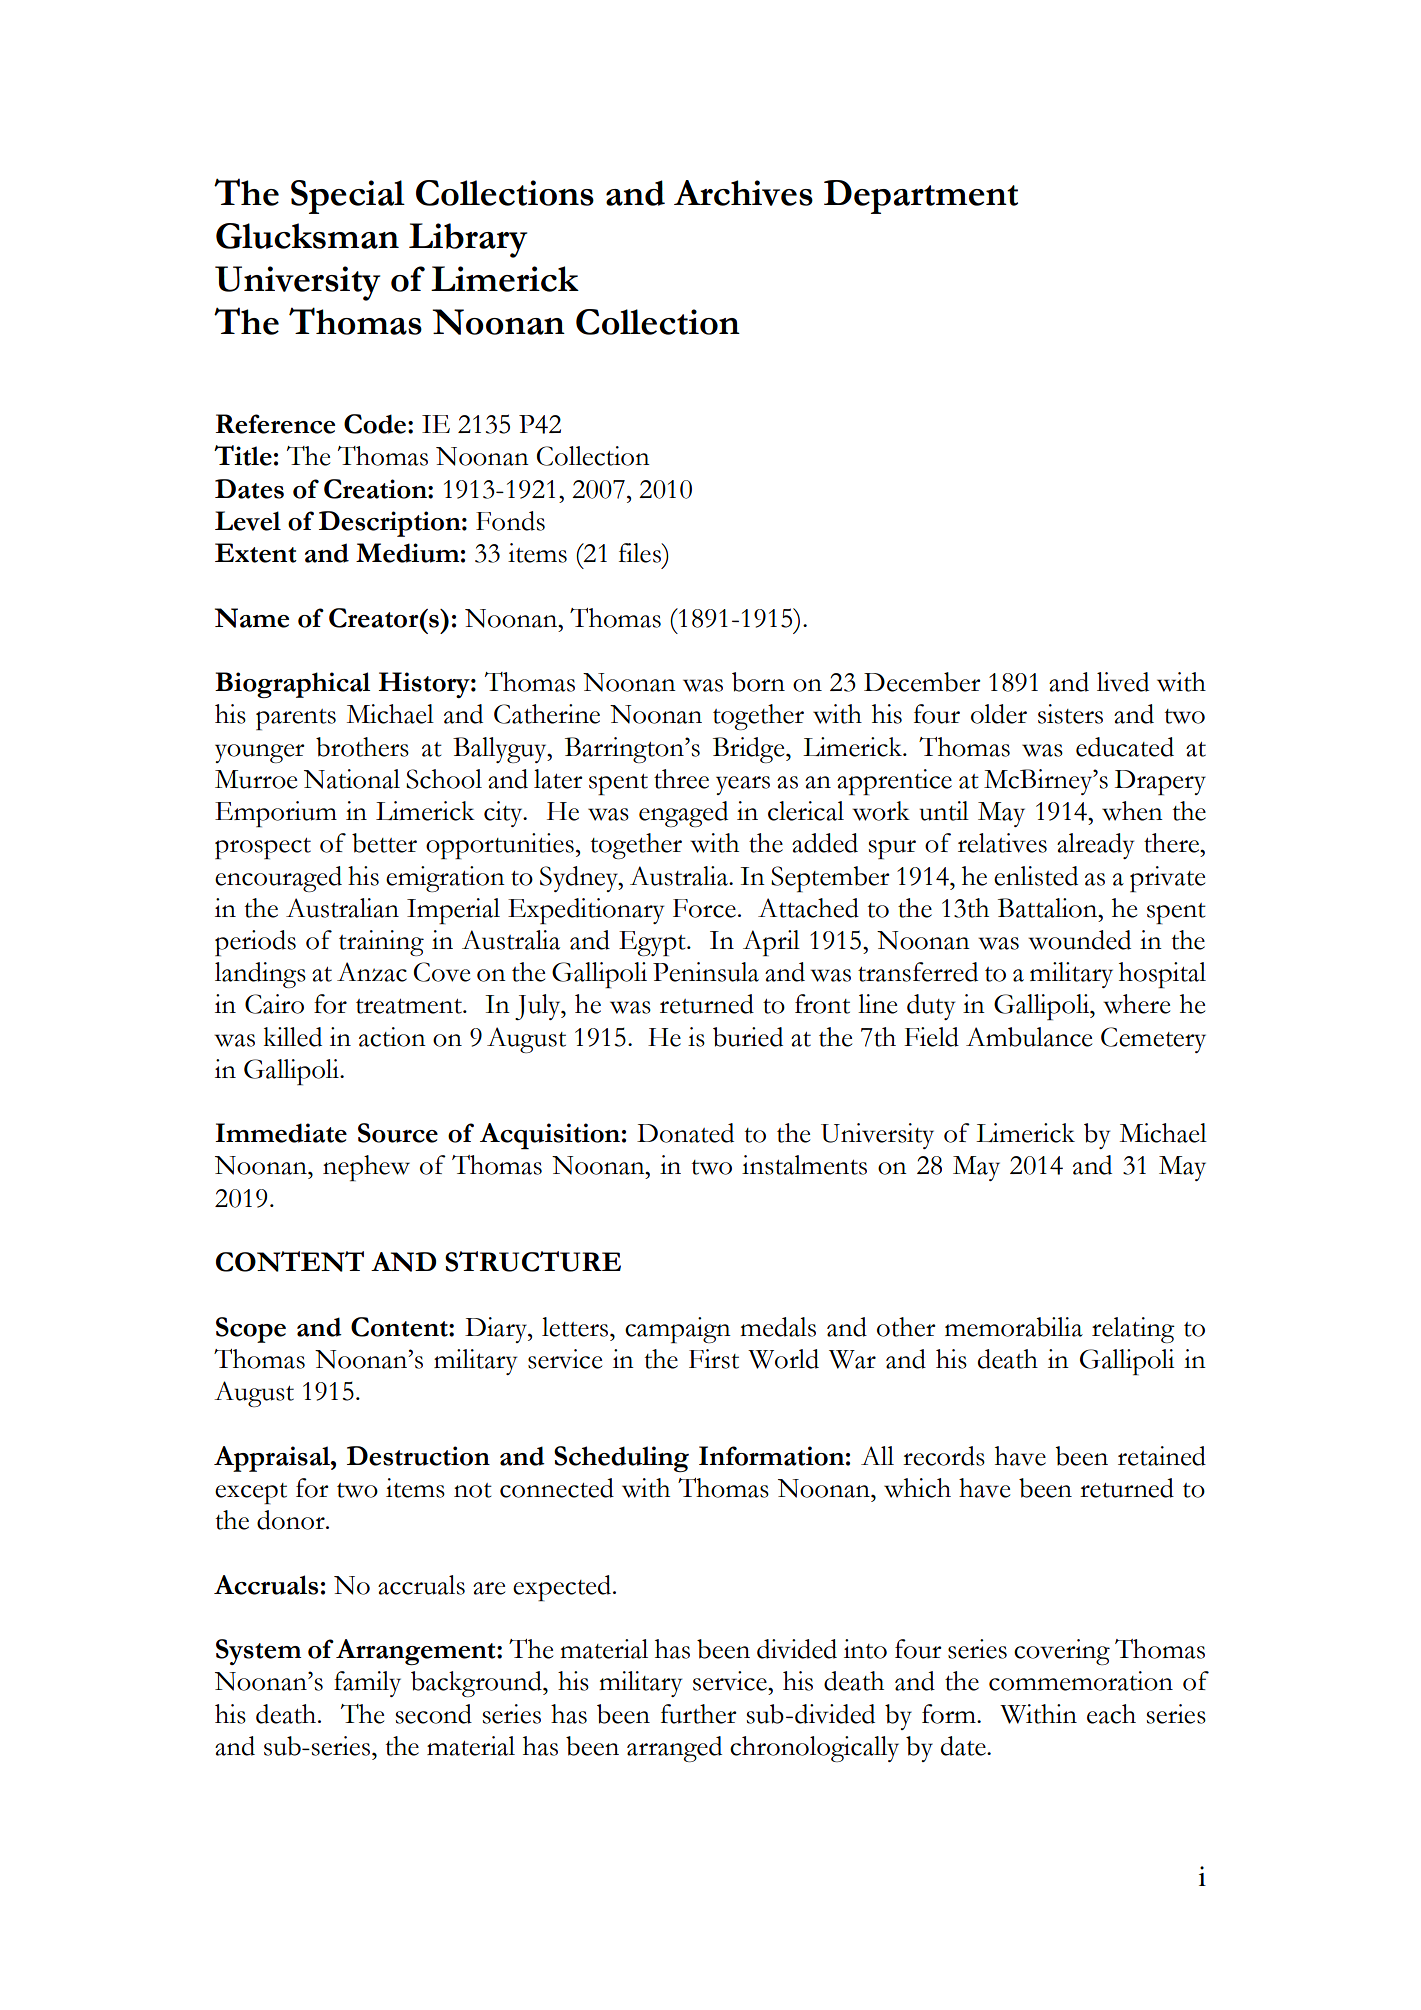 The width and height of the screenshot is (1421, 2010). I want to click on Archives, so click(743, 193).
